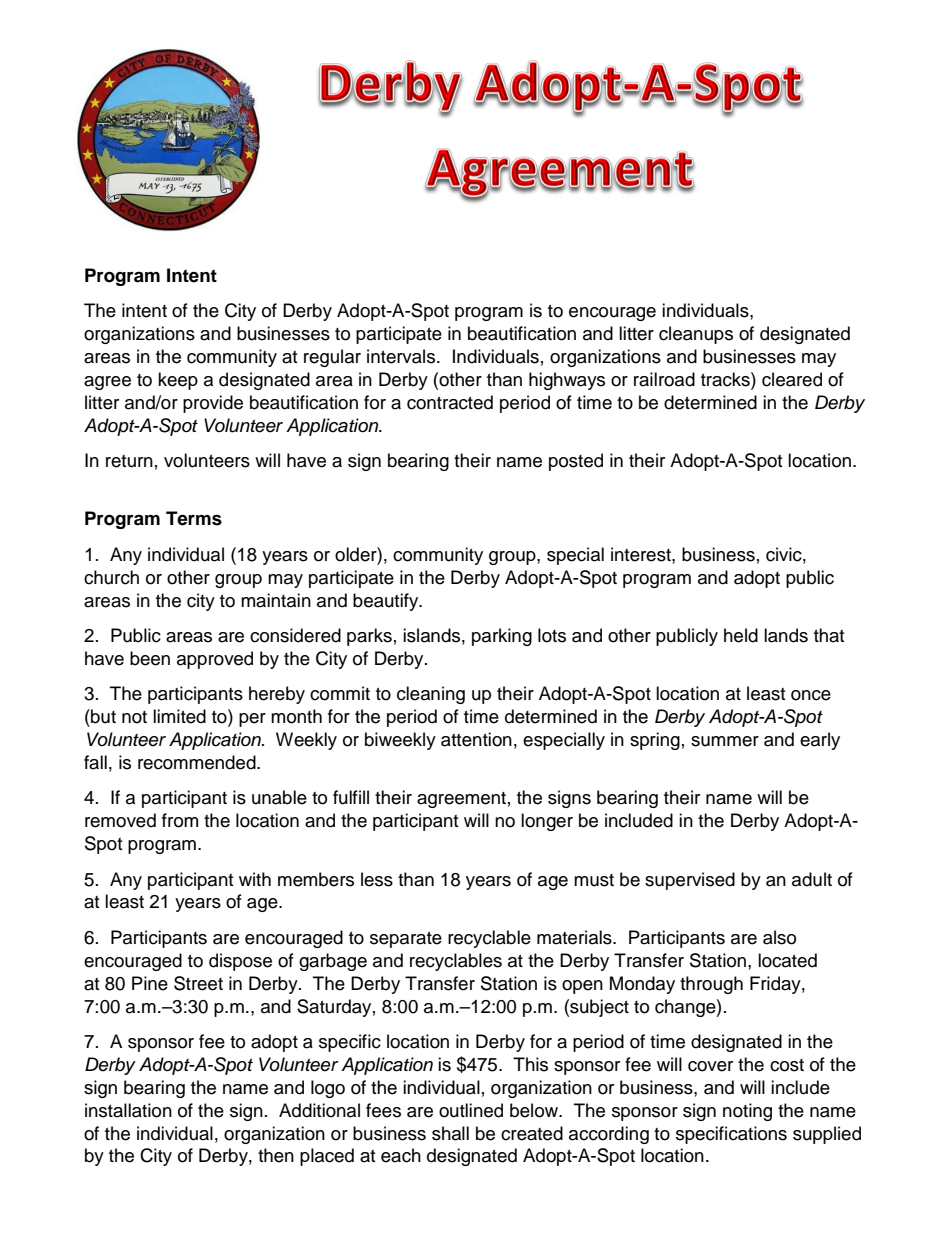 The image size is (952, 1233). What do you see at coordinates (401, 356) in the page?
I see `intervals` at bounding box center [401, 356].
